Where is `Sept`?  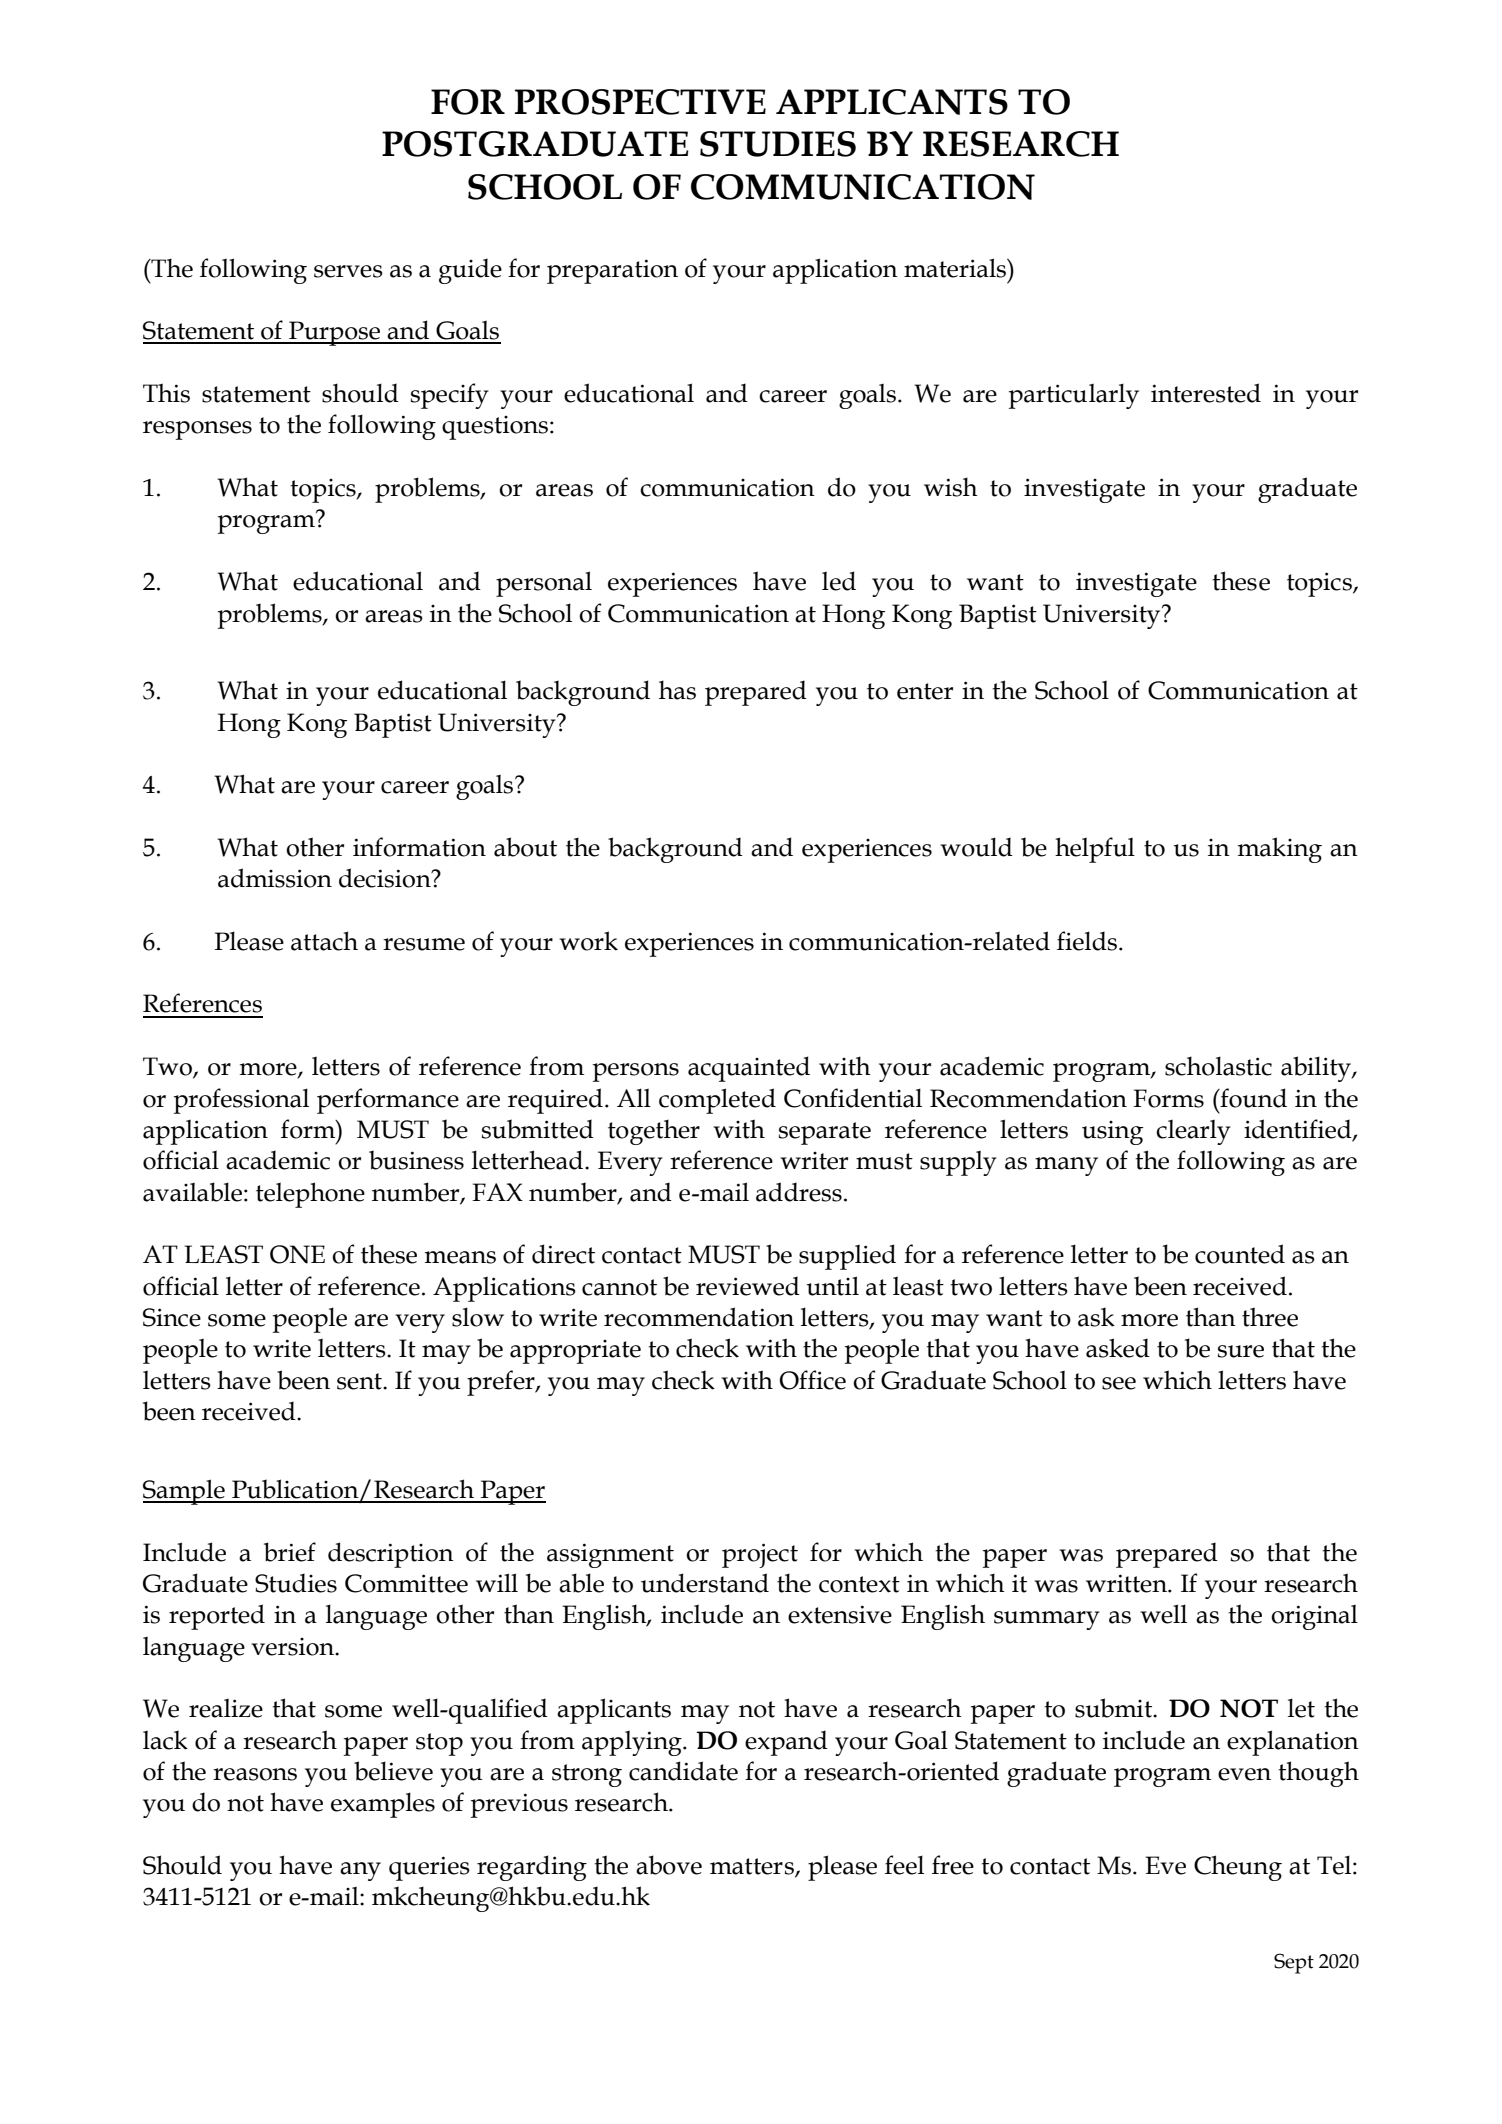
Sept is located at coordinates (1294, 1963).
